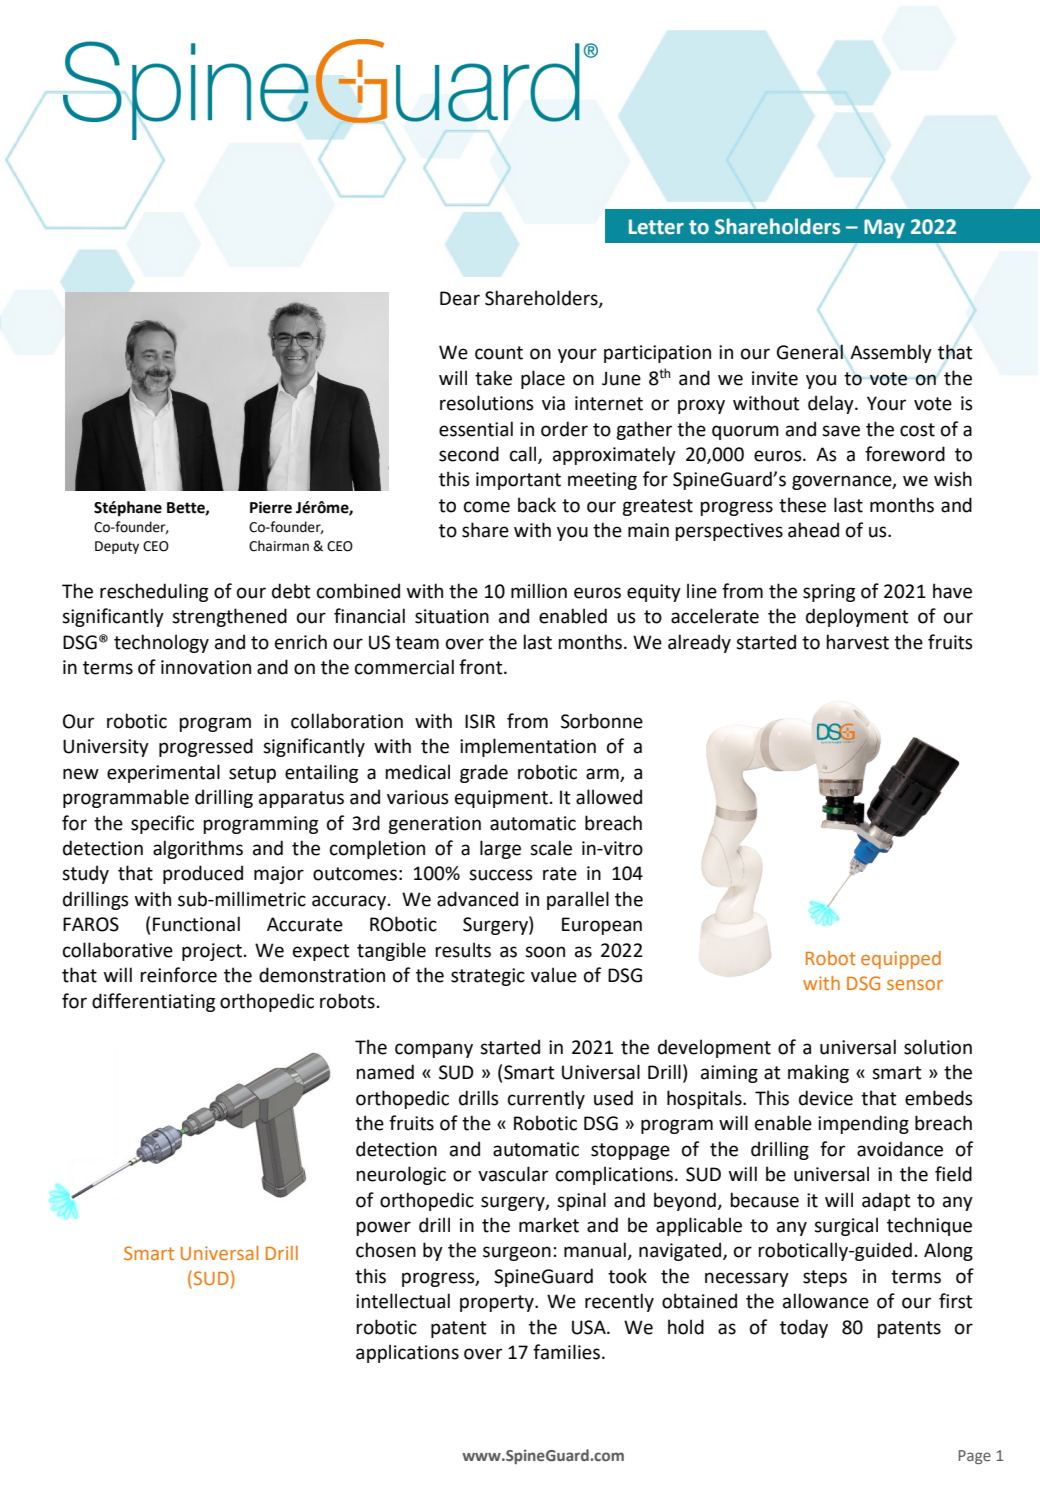 The width and height of the document is (1040, 1502). What do you see at coordinates (901, 960) in the document?
I see `equipped` at bounding box center [901, 960].
